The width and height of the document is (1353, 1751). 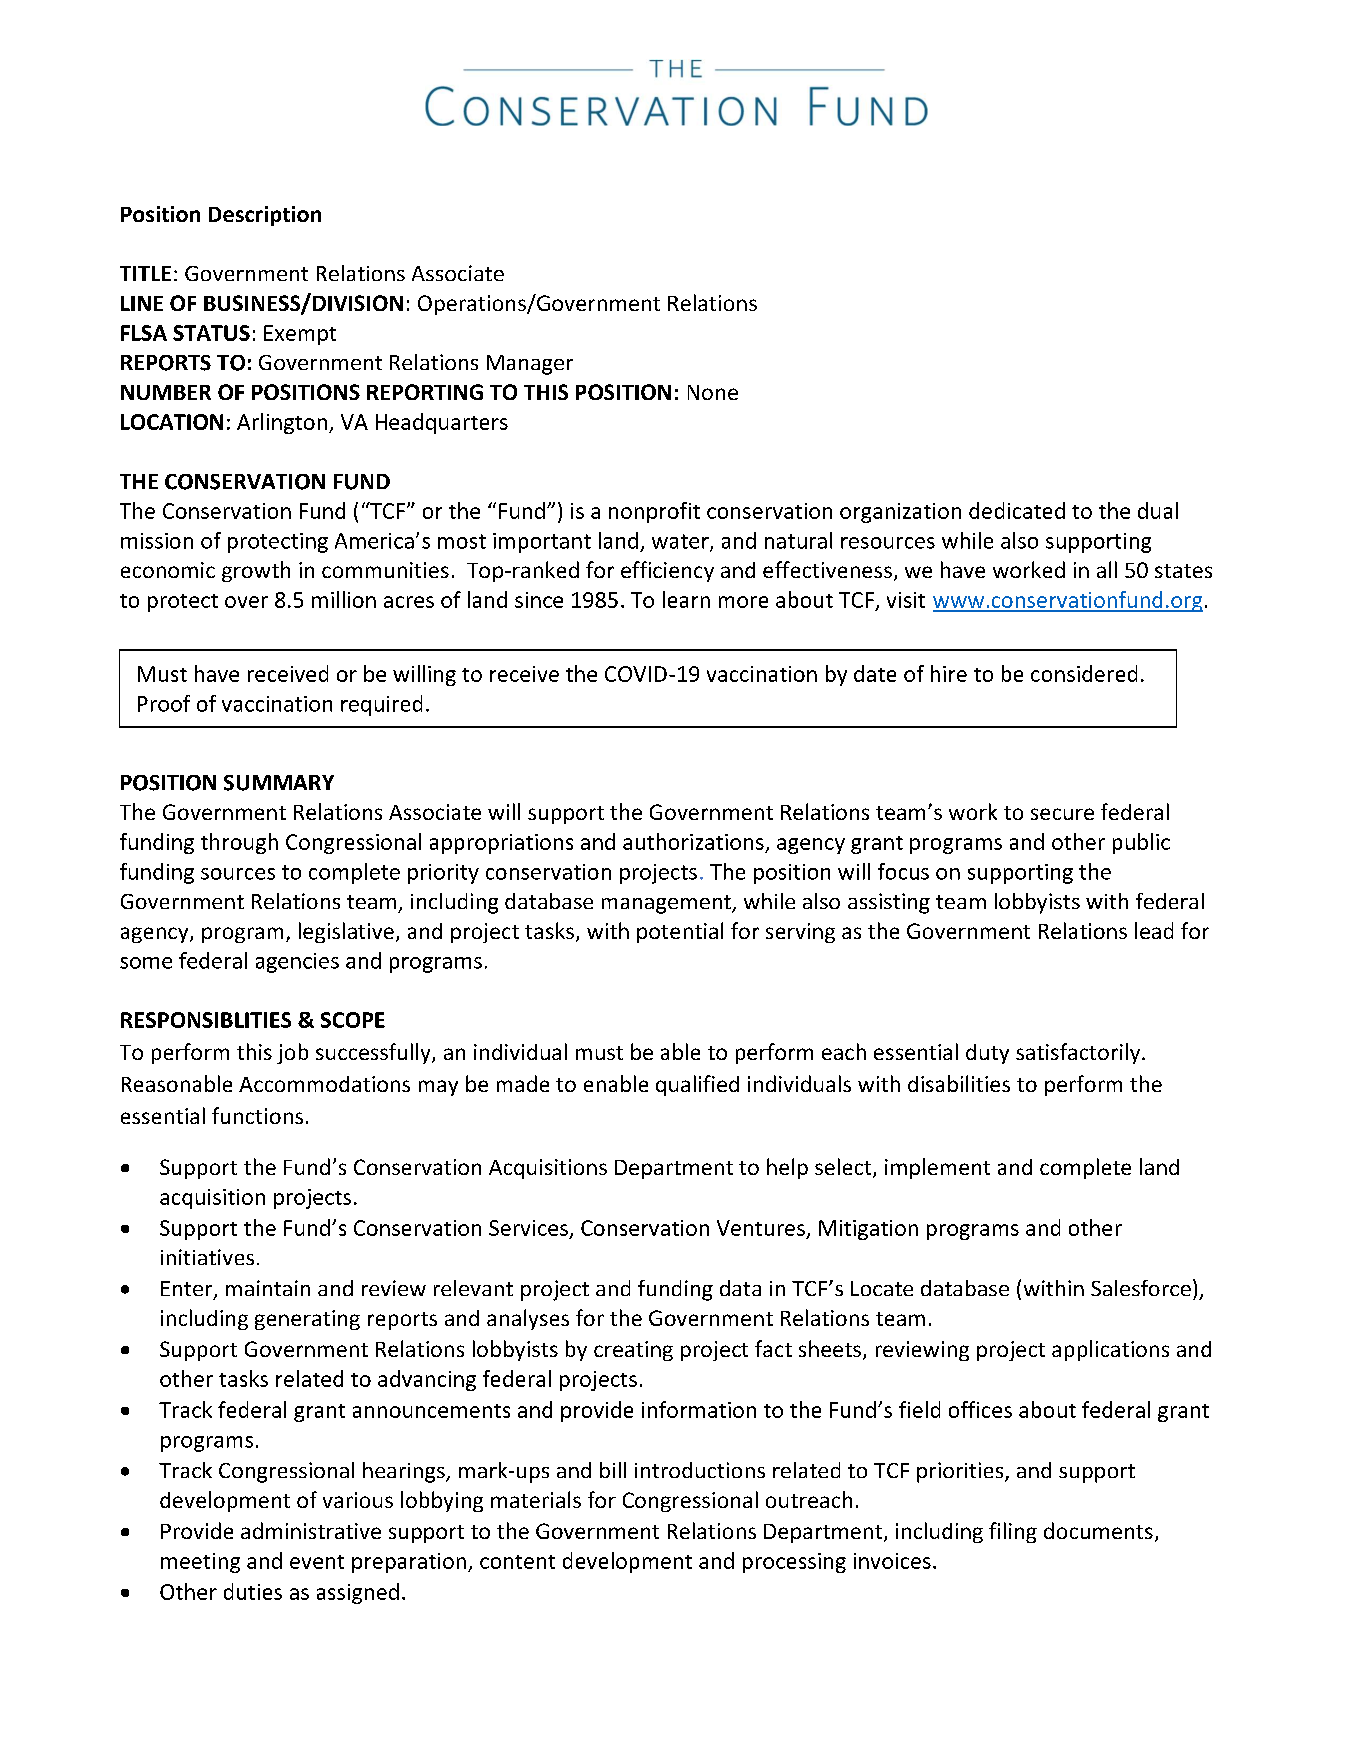 I want to click on Description, so click(x=265, y=216).
